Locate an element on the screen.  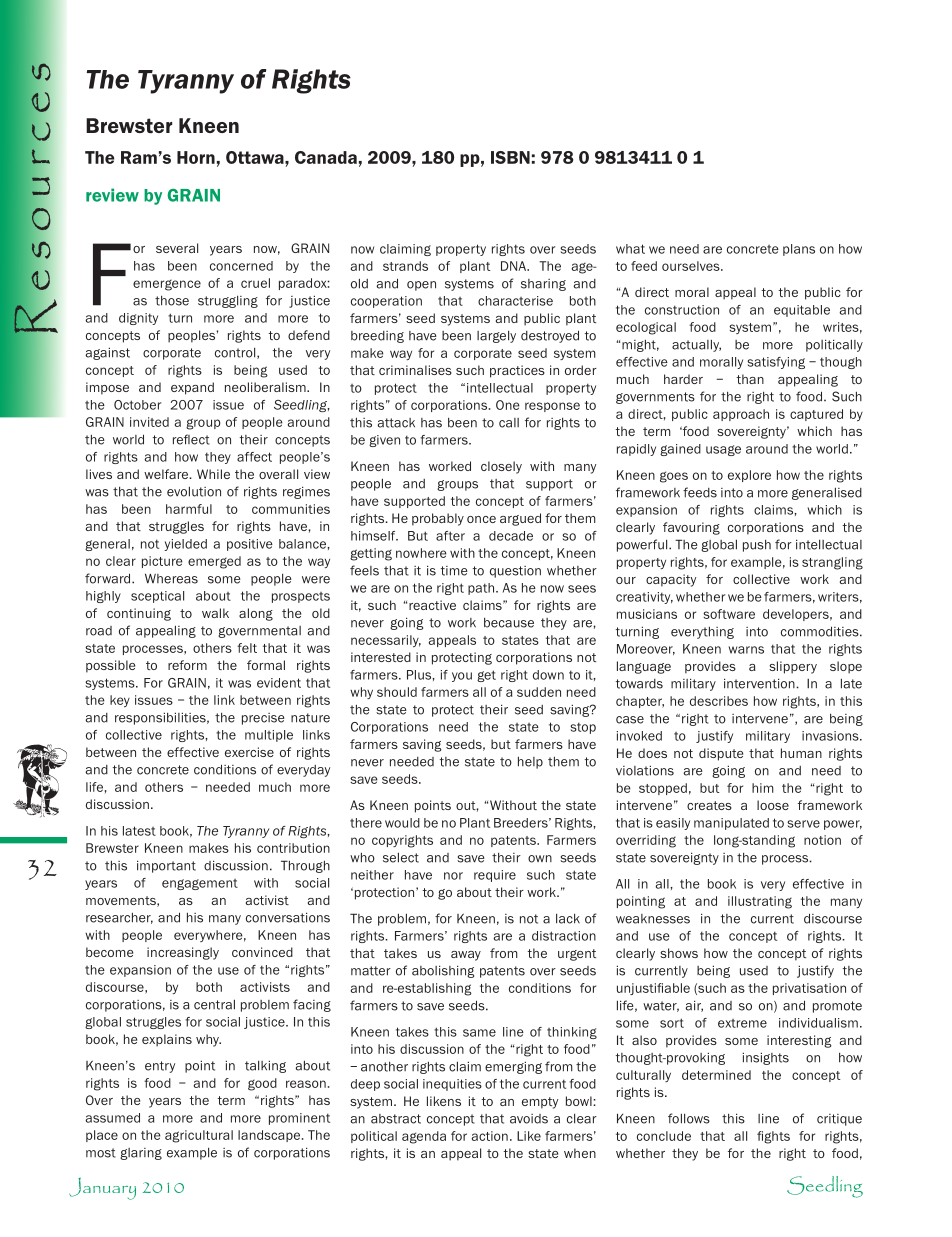
plans is located at coordinates (799, 250).
